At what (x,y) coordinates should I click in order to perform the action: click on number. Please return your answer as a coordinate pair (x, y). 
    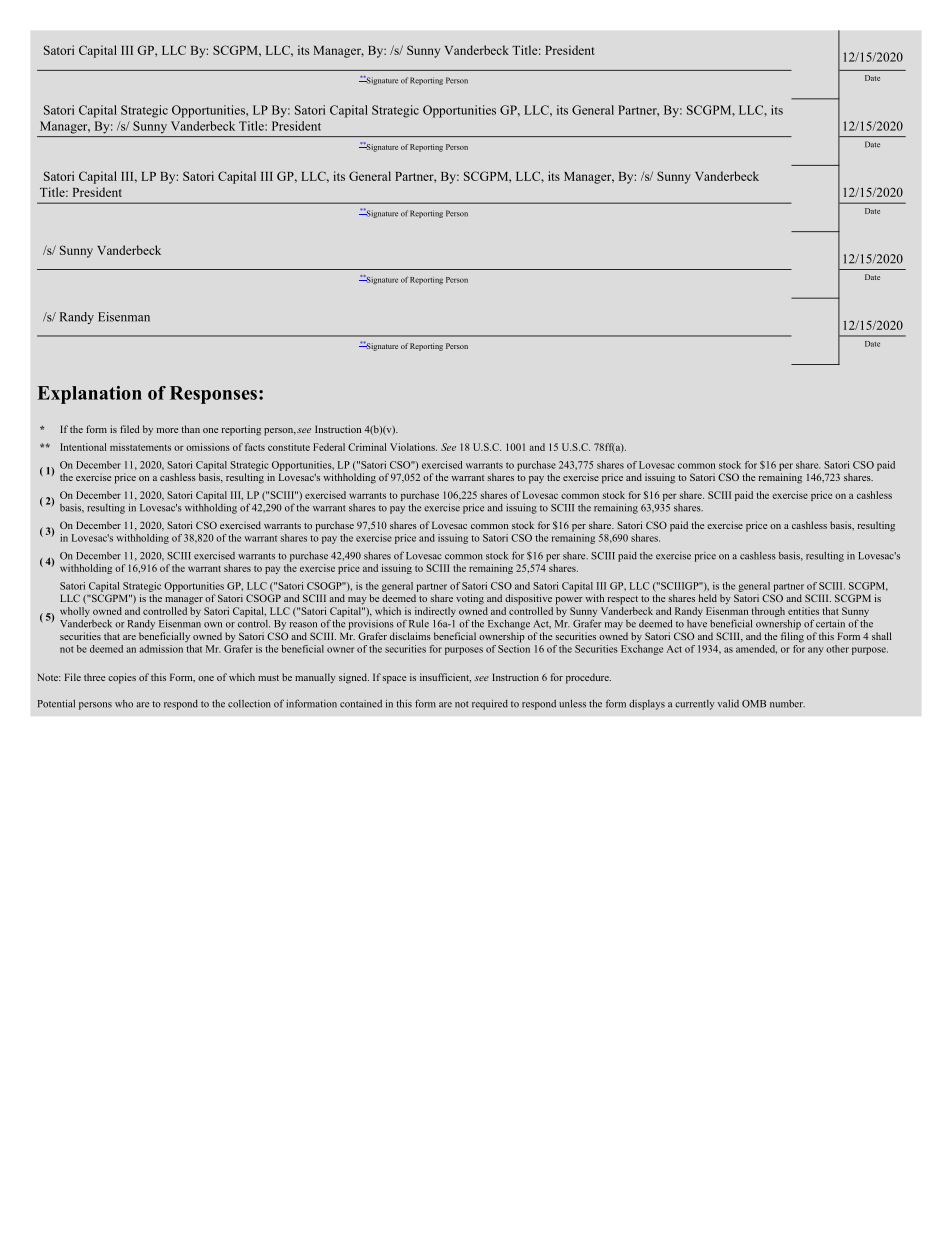
    Looking at the image, I should click on (787, 704).
